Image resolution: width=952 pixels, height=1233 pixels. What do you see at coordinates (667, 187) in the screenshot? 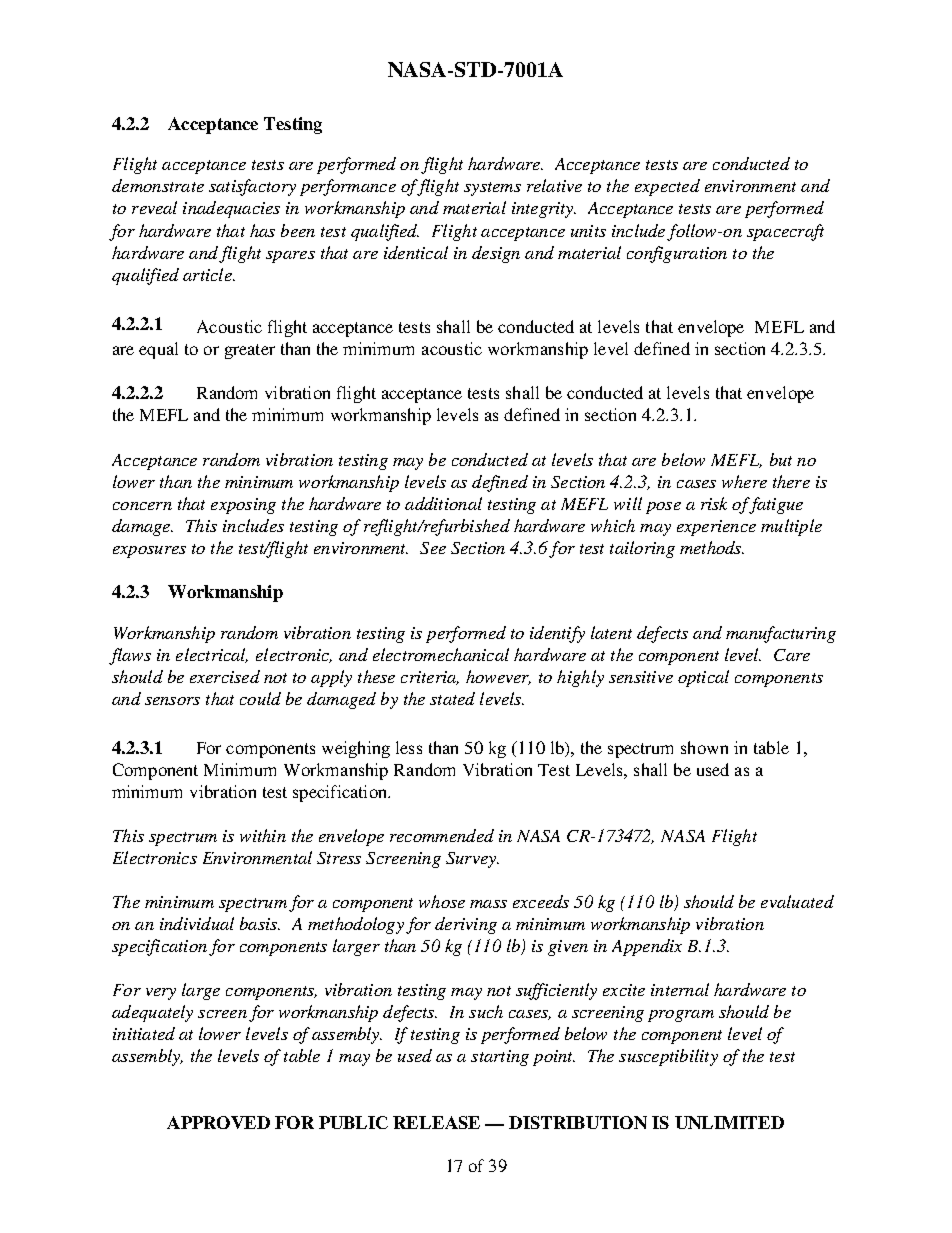
I see `expected` at bounding box center [667, 187].
